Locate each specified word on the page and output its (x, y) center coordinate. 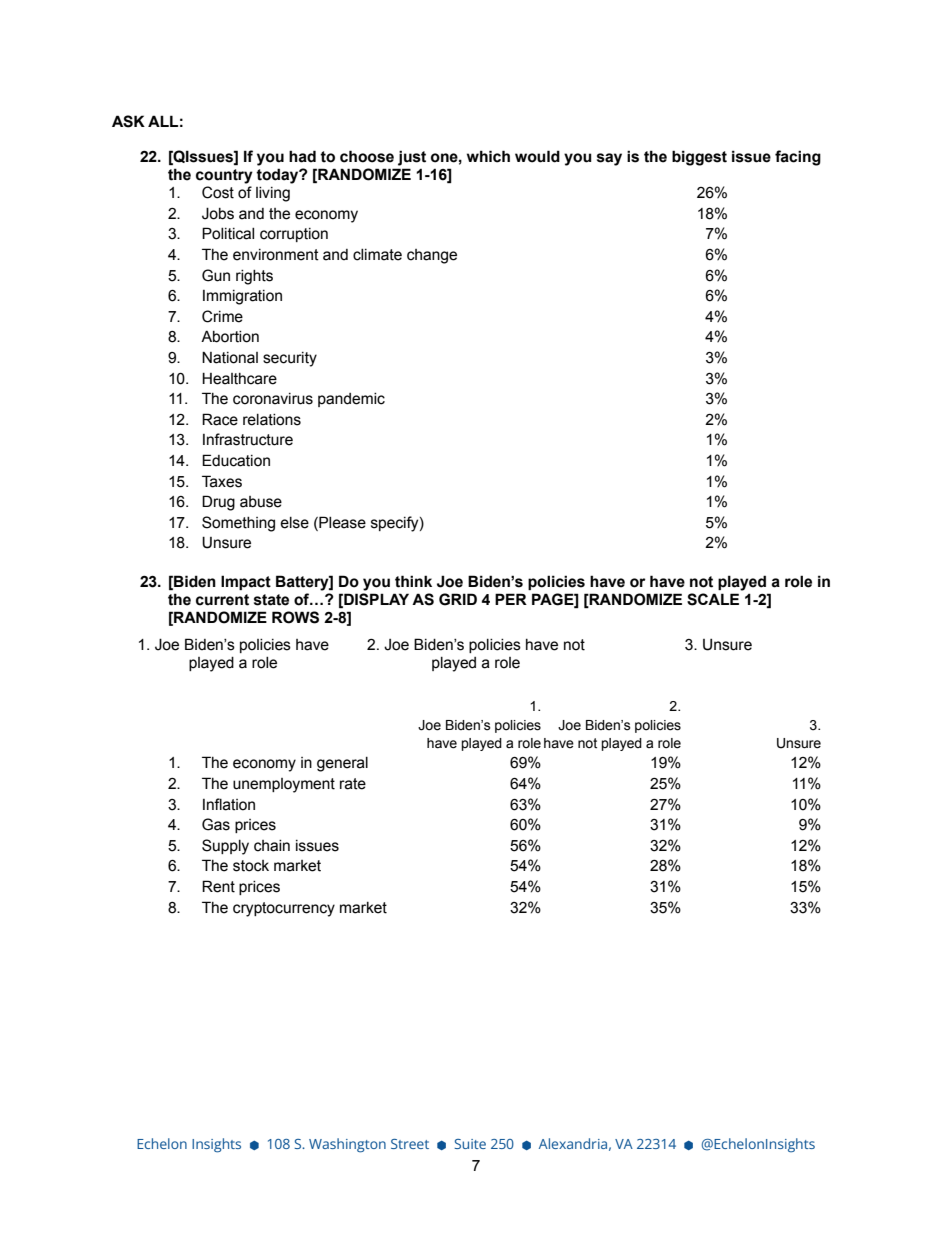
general (342, 764)
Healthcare (239, 378)
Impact (246, 582)
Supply (225, 847)
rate (353, 784)
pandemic (351, 400)
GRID (458, 599)
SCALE (713, 599)
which (488, 156)
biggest (699, 158)
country (224, 176)
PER (511, 599)
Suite (470, 1144)
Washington (347, 1145)
